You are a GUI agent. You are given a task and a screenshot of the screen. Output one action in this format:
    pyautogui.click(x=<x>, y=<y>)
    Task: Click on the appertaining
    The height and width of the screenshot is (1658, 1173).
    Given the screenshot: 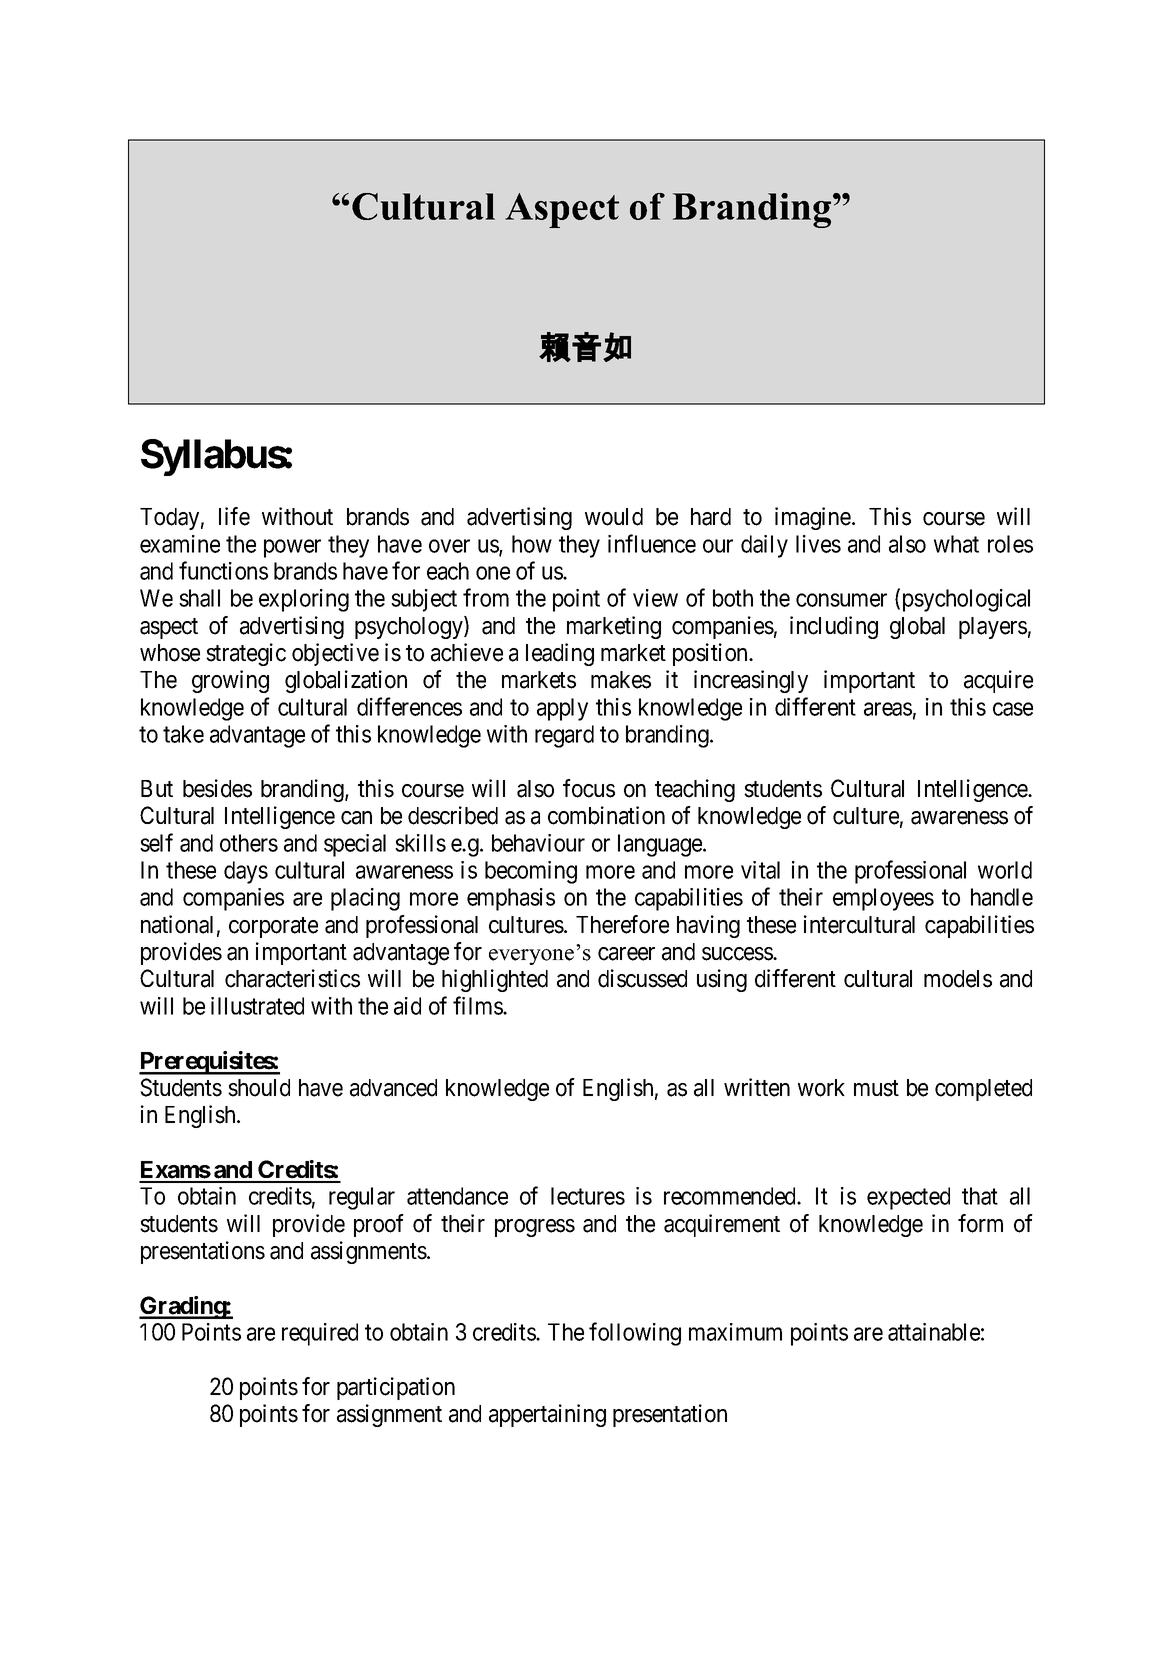 What is the action you would take?
    pyautogui.click(x=547, y=1415)
